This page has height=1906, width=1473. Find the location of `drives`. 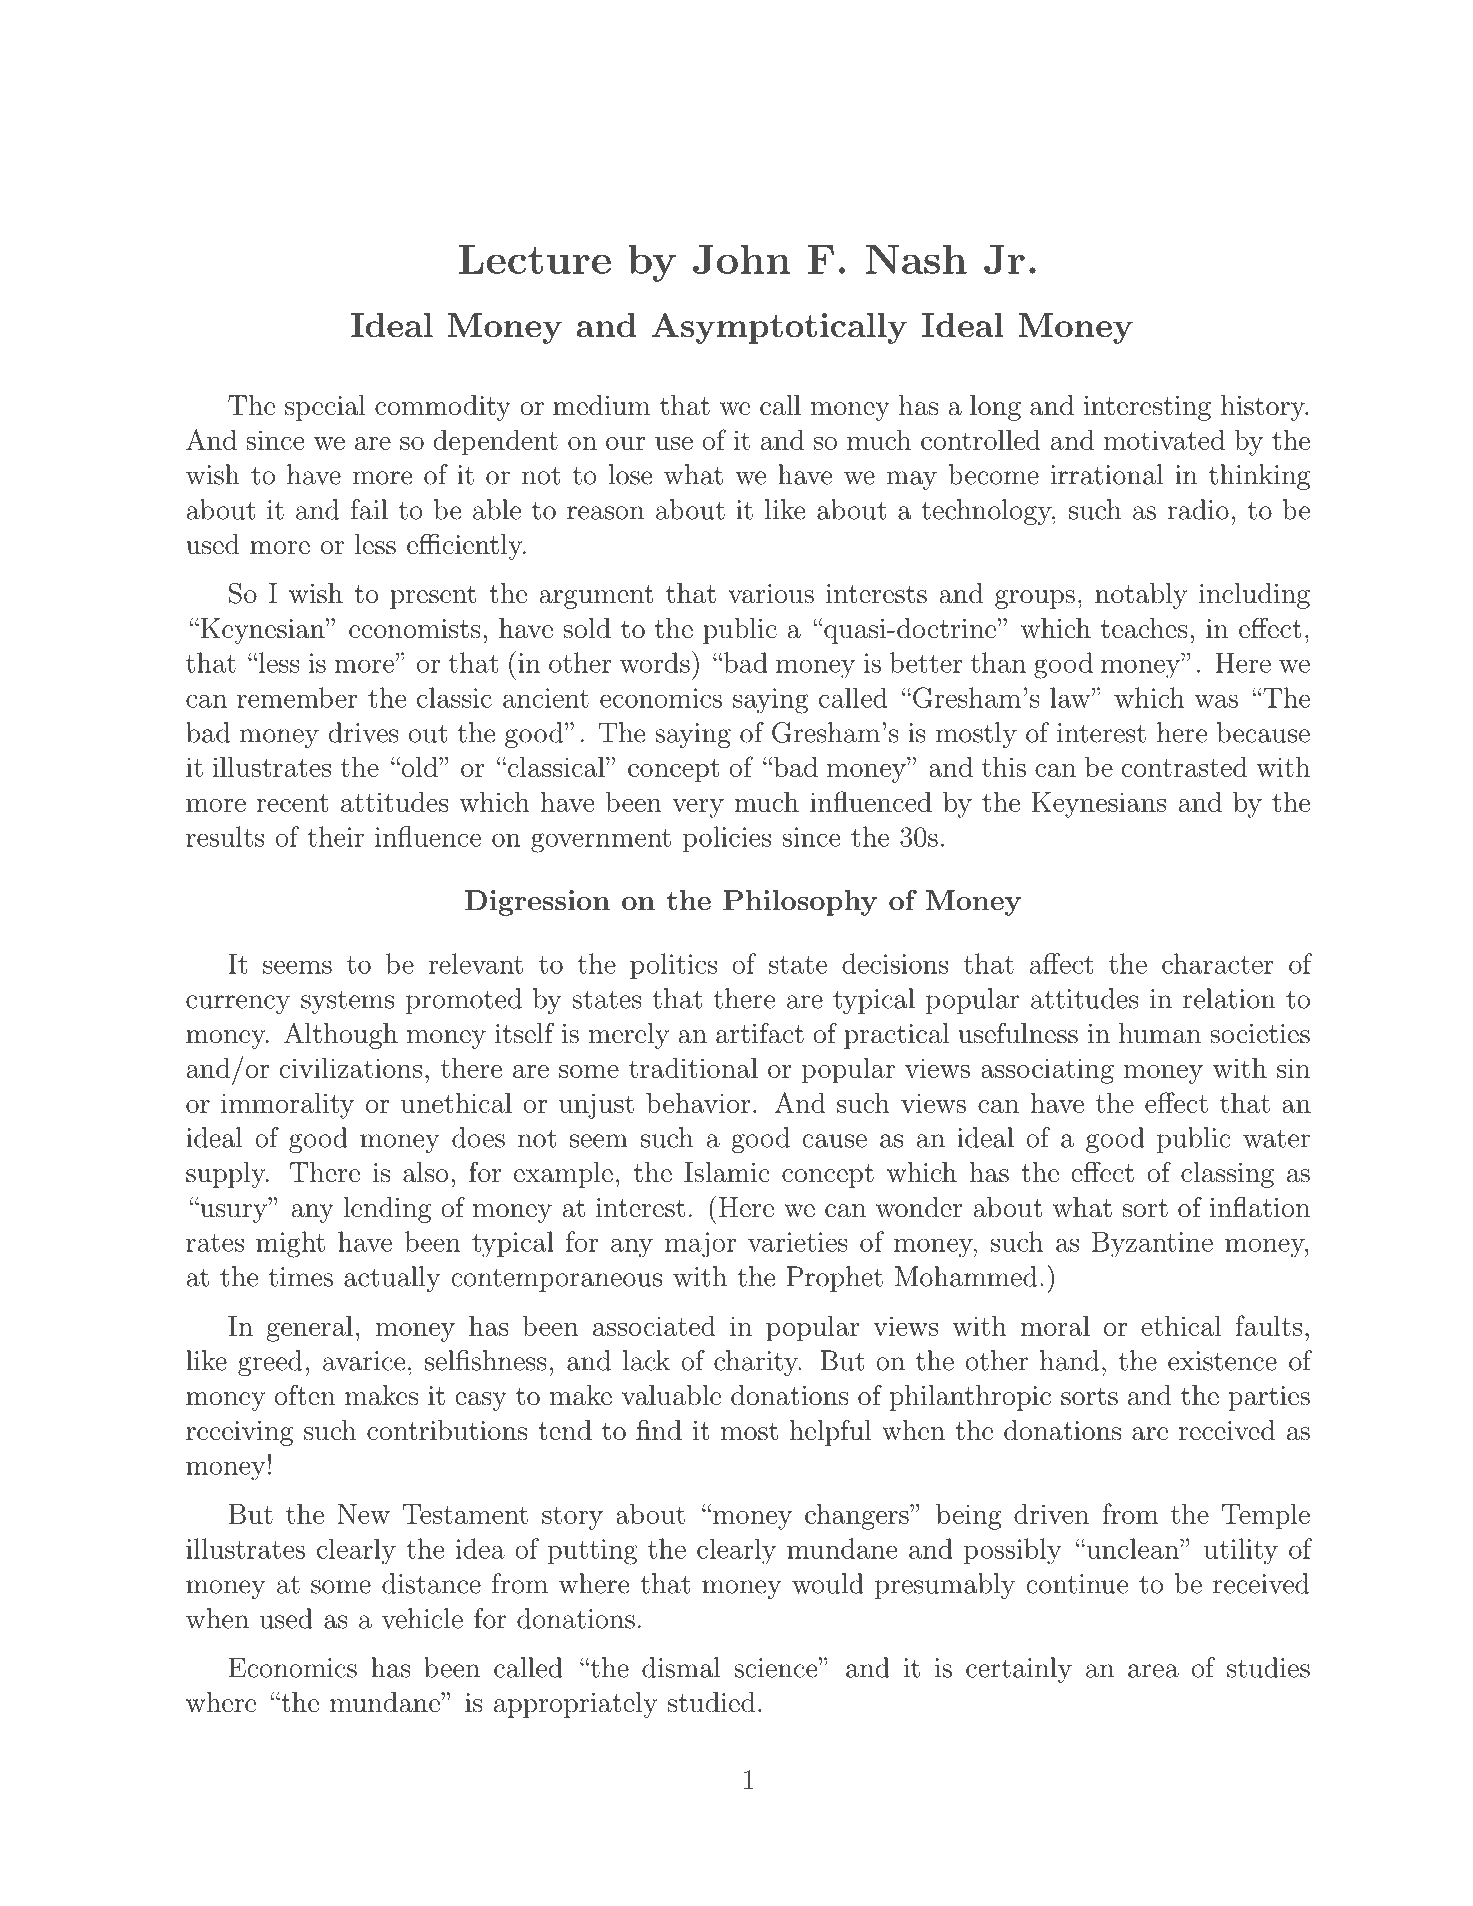

drives is located at coordinates (364, 732).
